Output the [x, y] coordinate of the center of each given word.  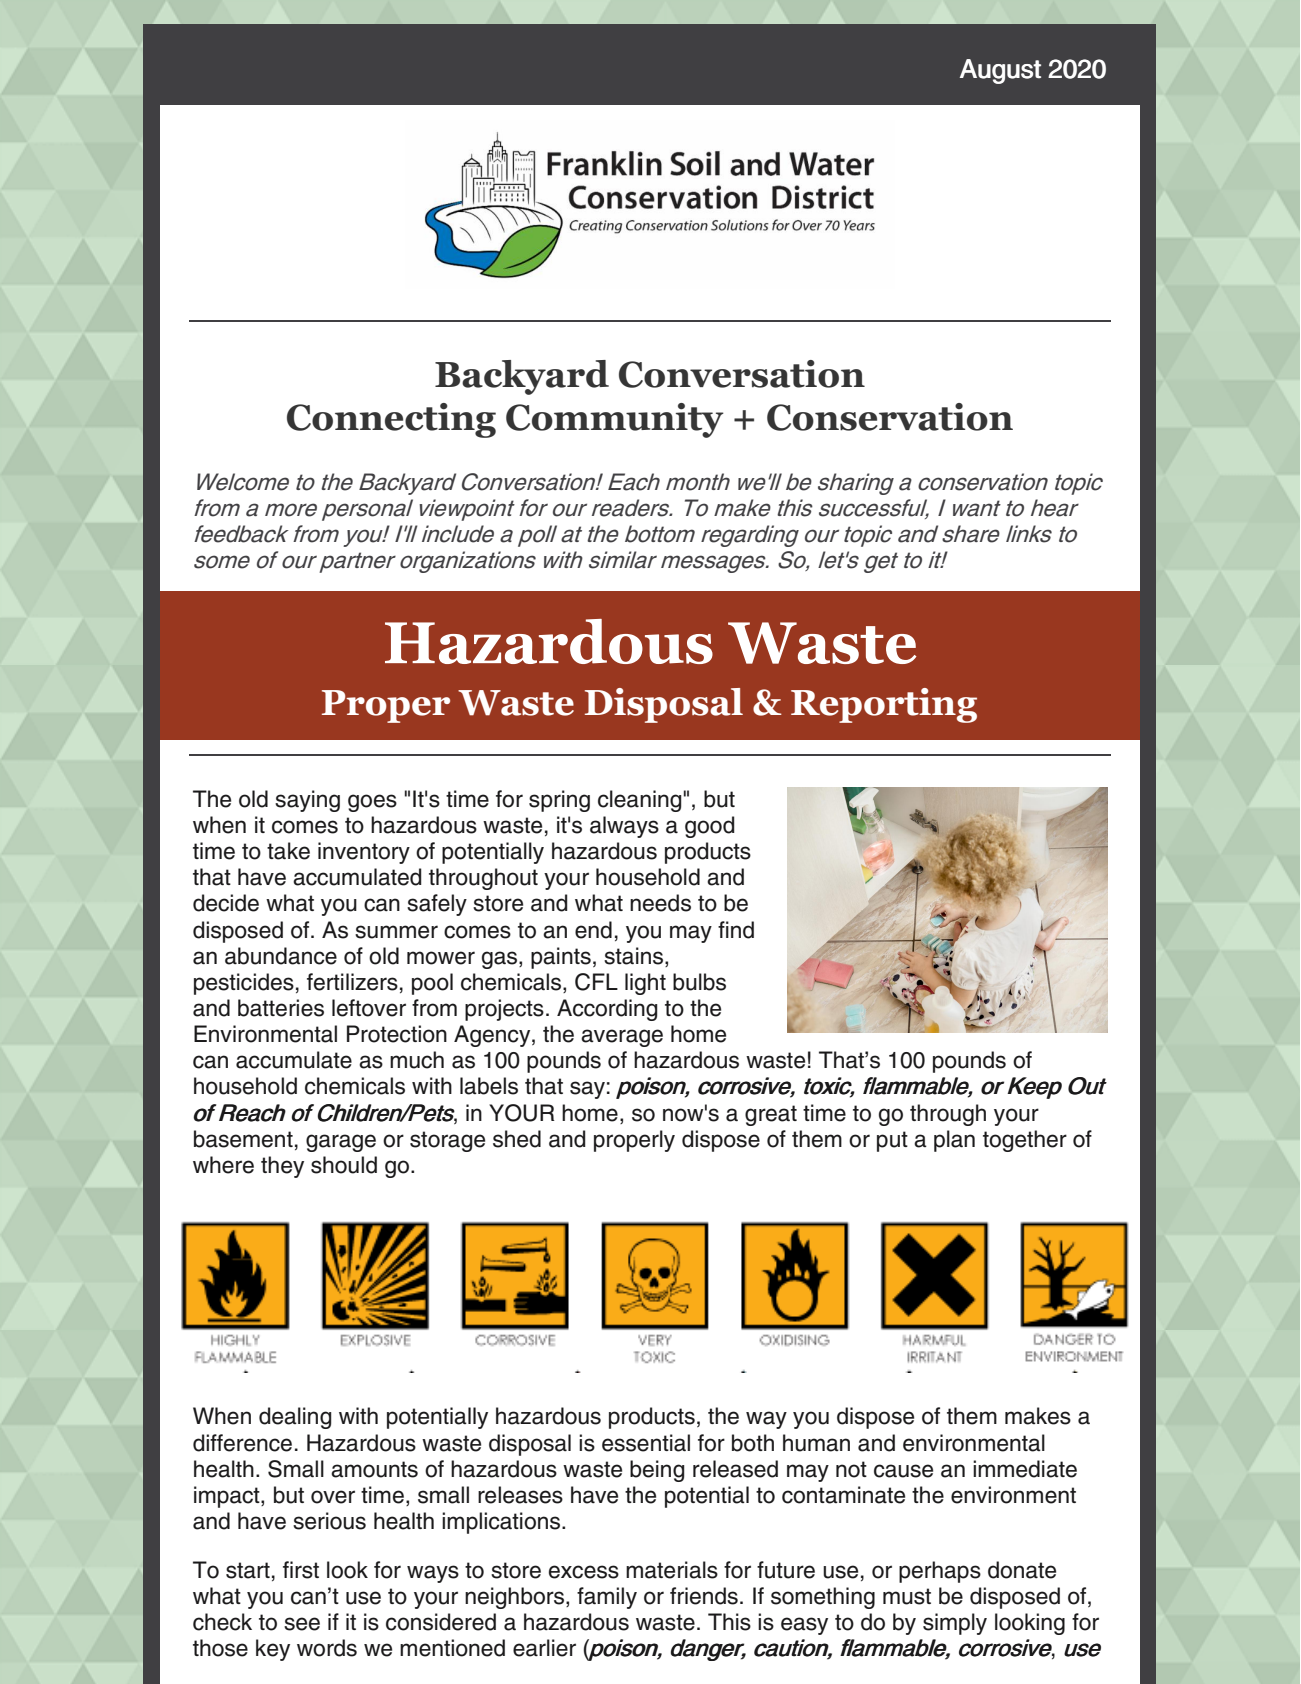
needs [660, 903]
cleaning [639, 801]
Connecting [391, 420]
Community [615, 420]
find [736, 930]
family [607, 1598]
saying [307, 801]
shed [517, 1139]
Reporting [884, 705]
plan [954, 1141]
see [302, 1624]
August [1000, 71]
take [288, 851]
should [344, 1165]
